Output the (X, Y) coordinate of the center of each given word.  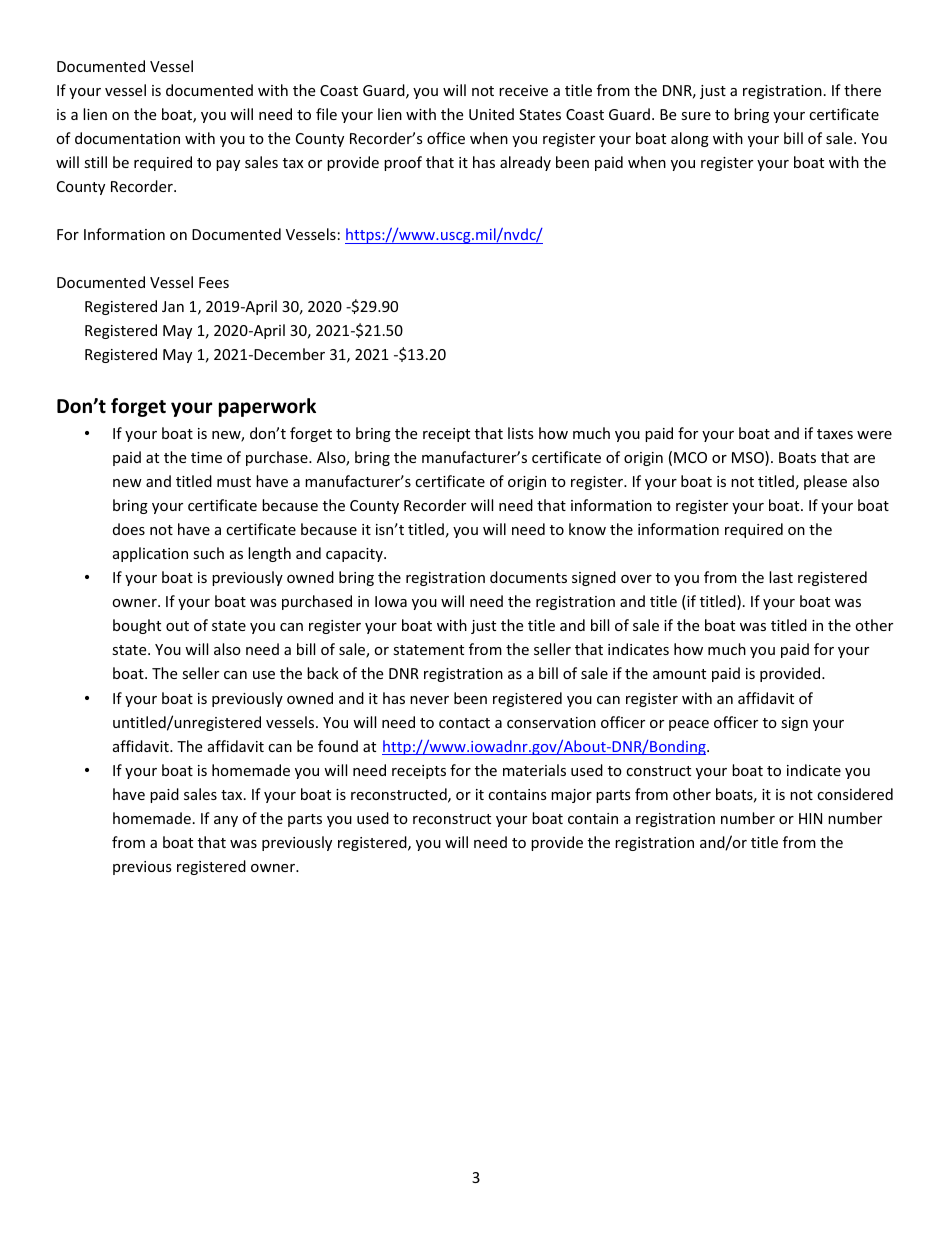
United (491, 114)
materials (534, 770)
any (226, 821)
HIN (810, 818)
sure (696, 116)
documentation (127, 138)
